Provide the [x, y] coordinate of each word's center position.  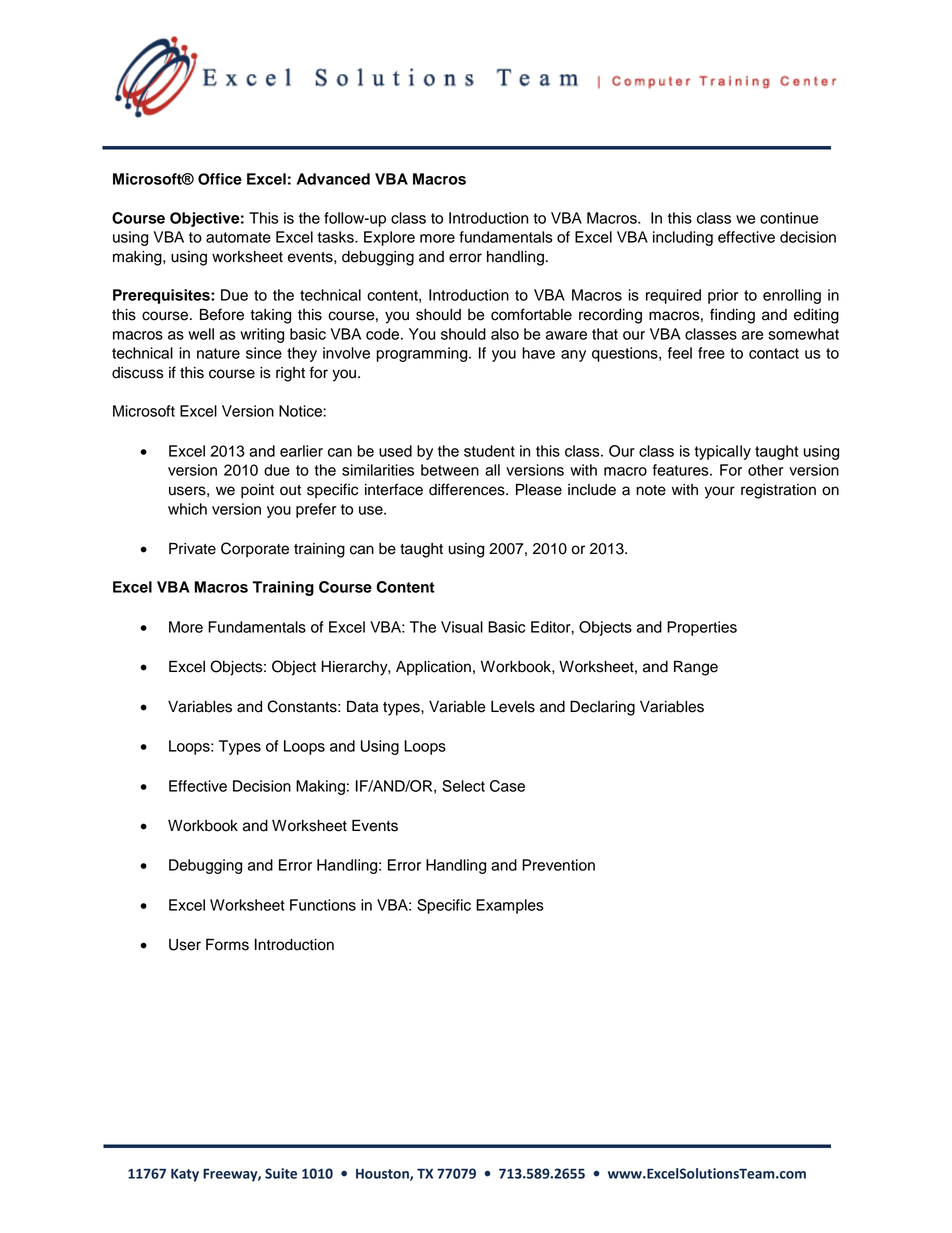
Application [433, 668]
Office [220, 179]
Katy [185, 1175]
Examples [510, 906]
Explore [389, 238]
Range [696, 668]
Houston [383, 1175]
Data [362, 706]
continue [789, 218]
